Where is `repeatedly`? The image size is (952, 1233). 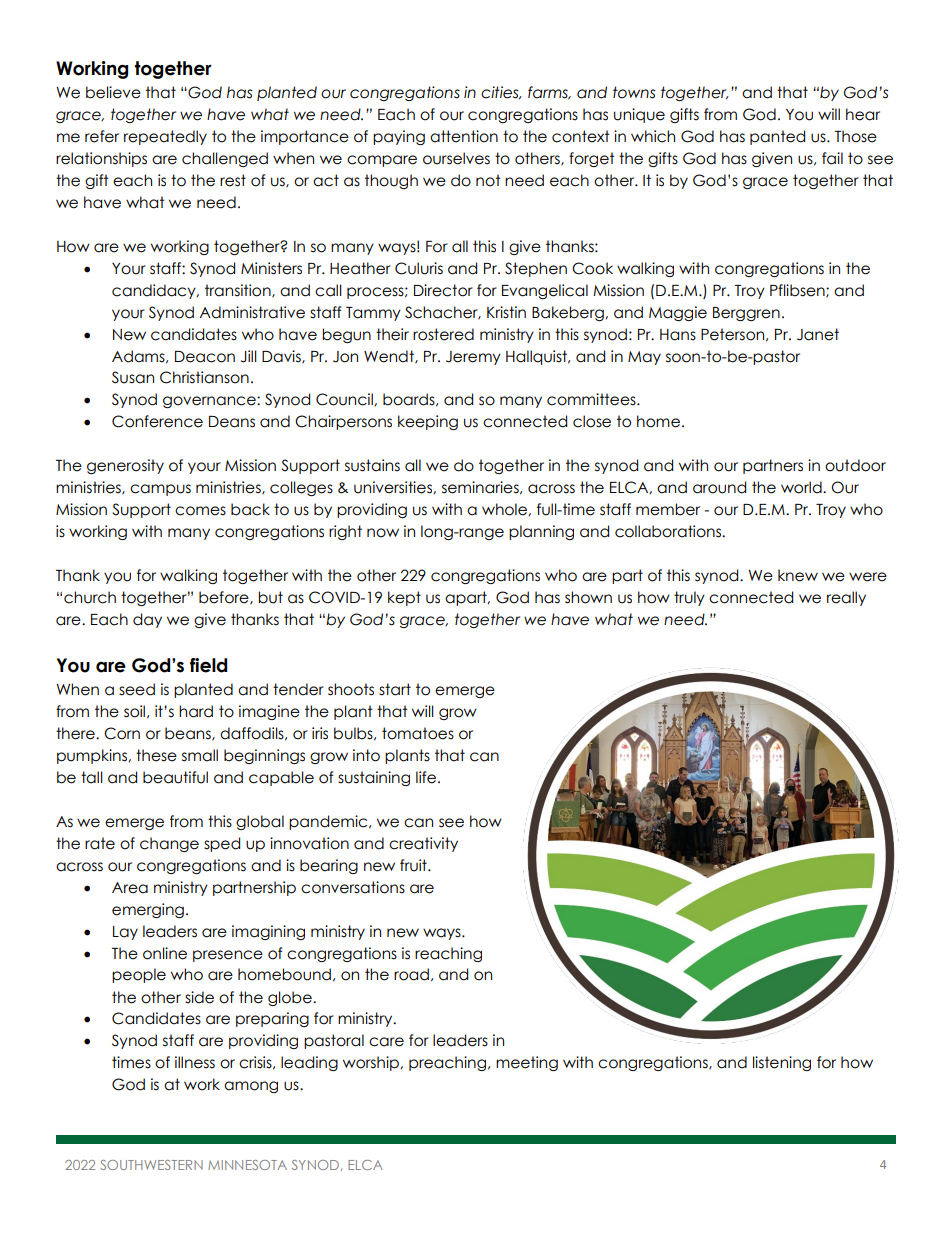 repeatedly is located at coordinates (165, 137).
